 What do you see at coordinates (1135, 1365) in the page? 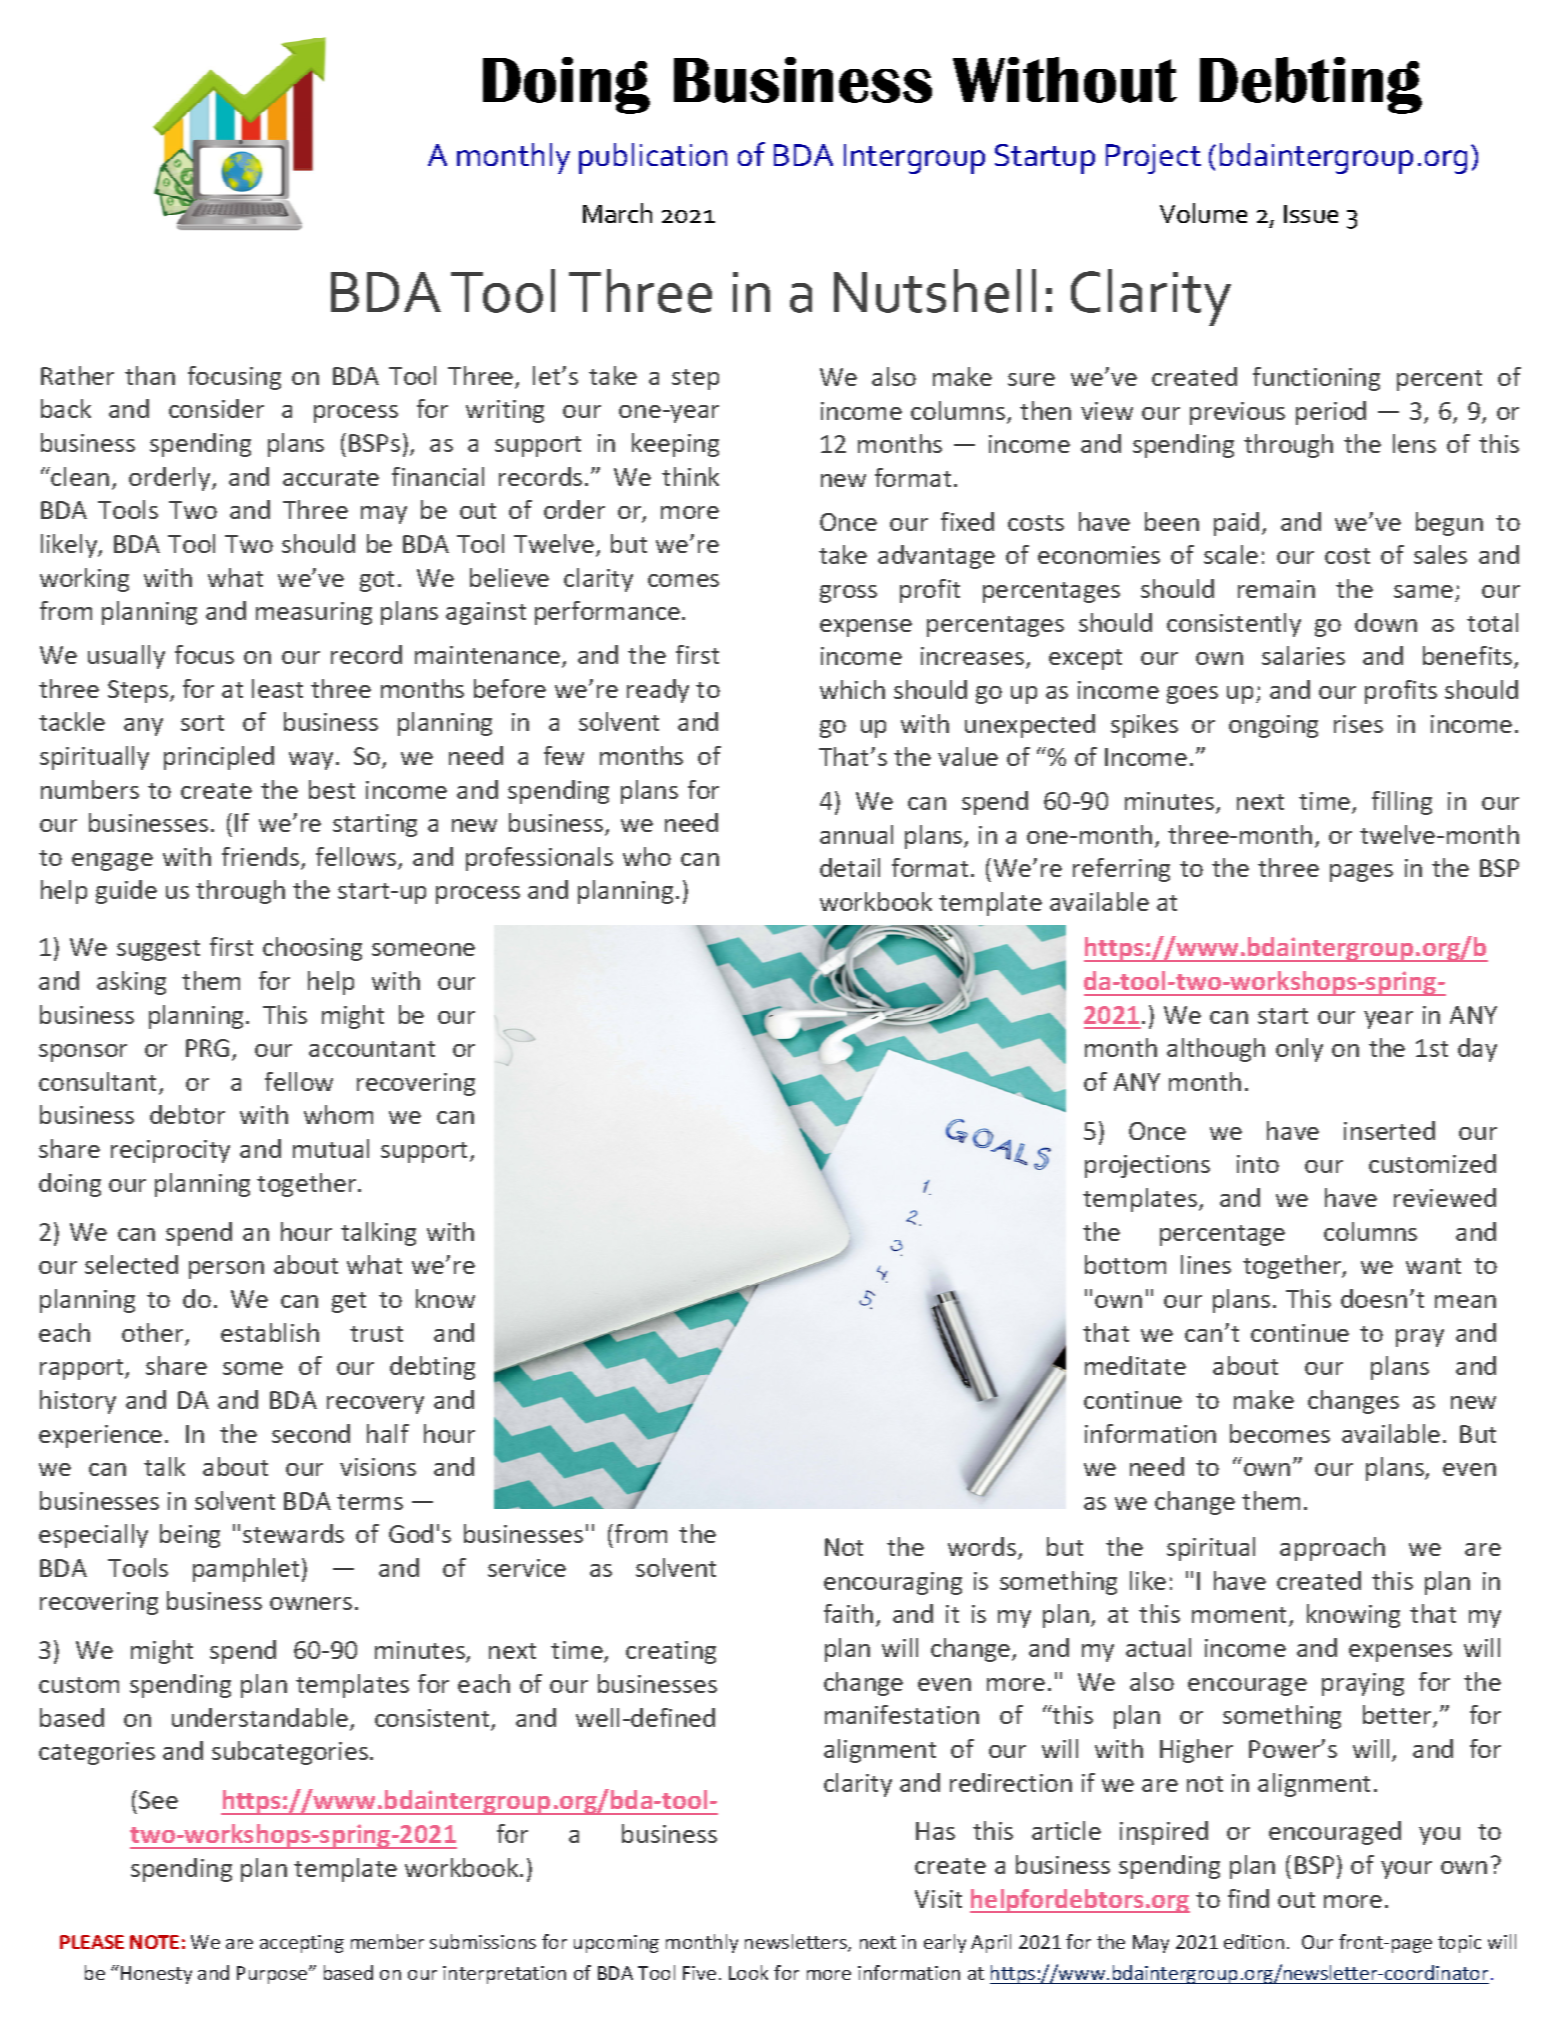
I see `meditate` at bounding box center [1135, 1365].
